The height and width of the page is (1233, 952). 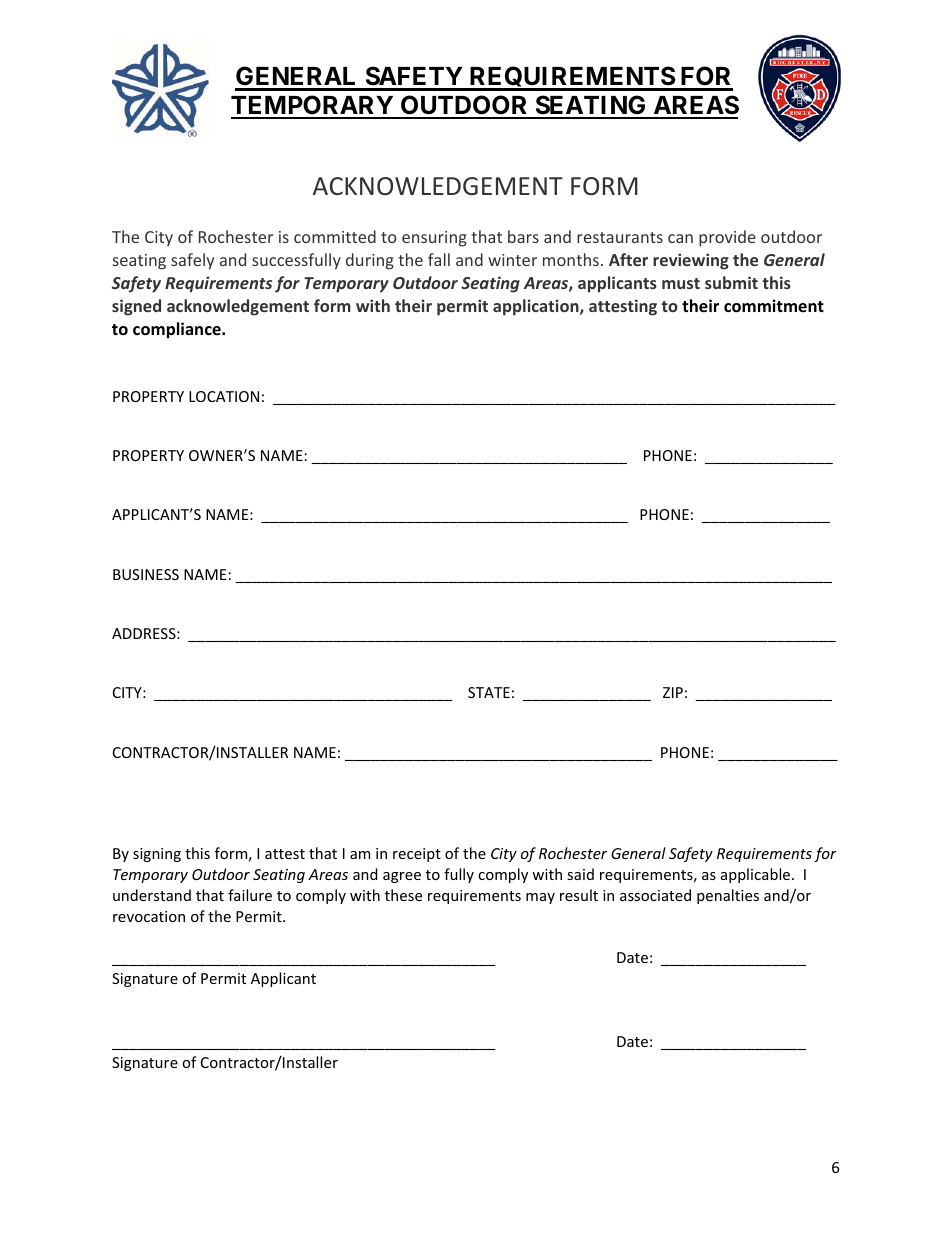 What do you see at coordinates (146, 574) in the page?
I see `BUSINESS` at bounding box center [146, 574].
